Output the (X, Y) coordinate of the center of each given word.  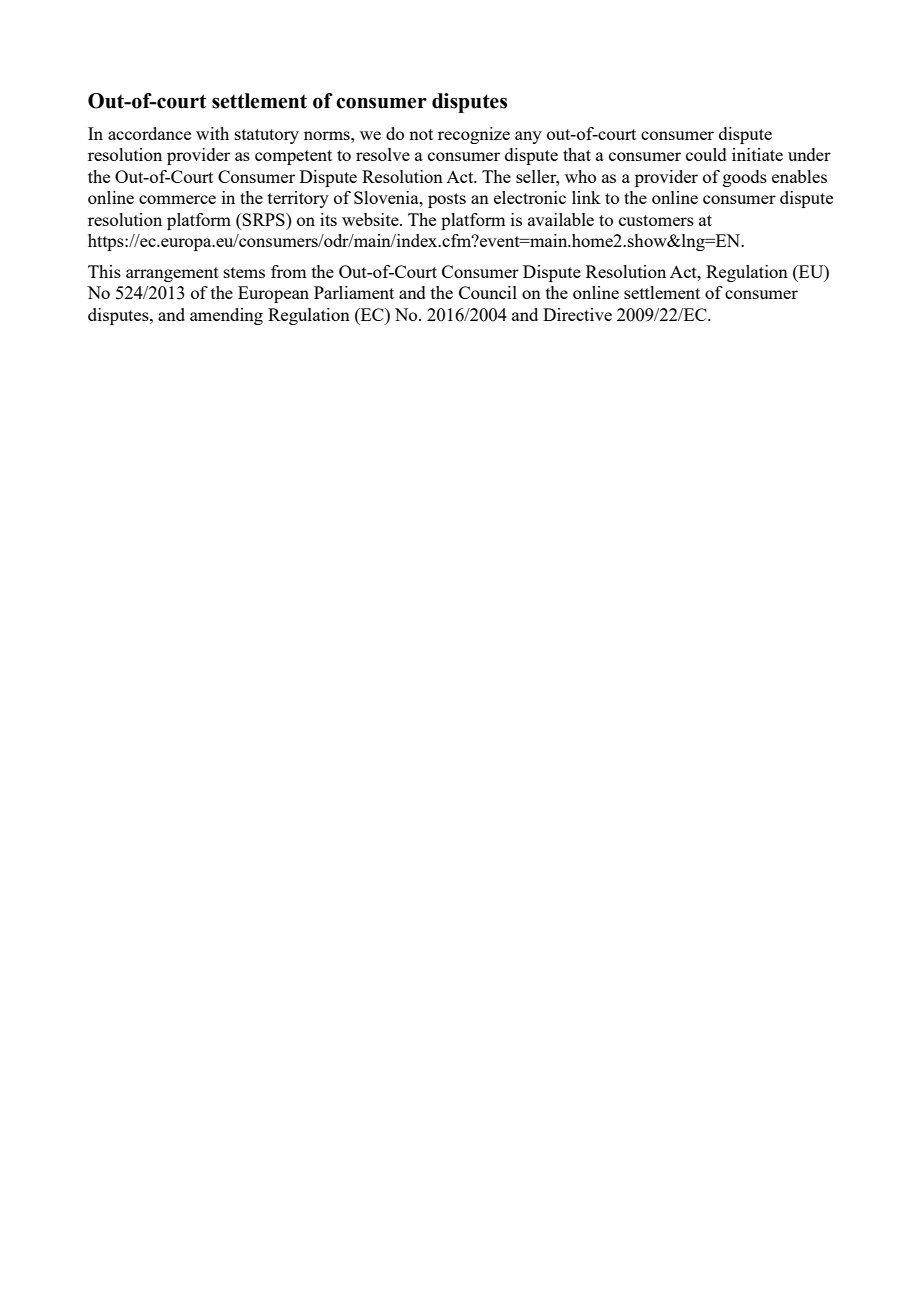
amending (226, 316)
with (212, 133)
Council (488, 292)
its (328, 219)
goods (745, 178)
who (580, 176)
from (288, 271)
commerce (177, 199)
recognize (474, 135)
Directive (577, 314)
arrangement (172, 274)
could (706, 154)
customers (656, 220)
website (371, 219)
